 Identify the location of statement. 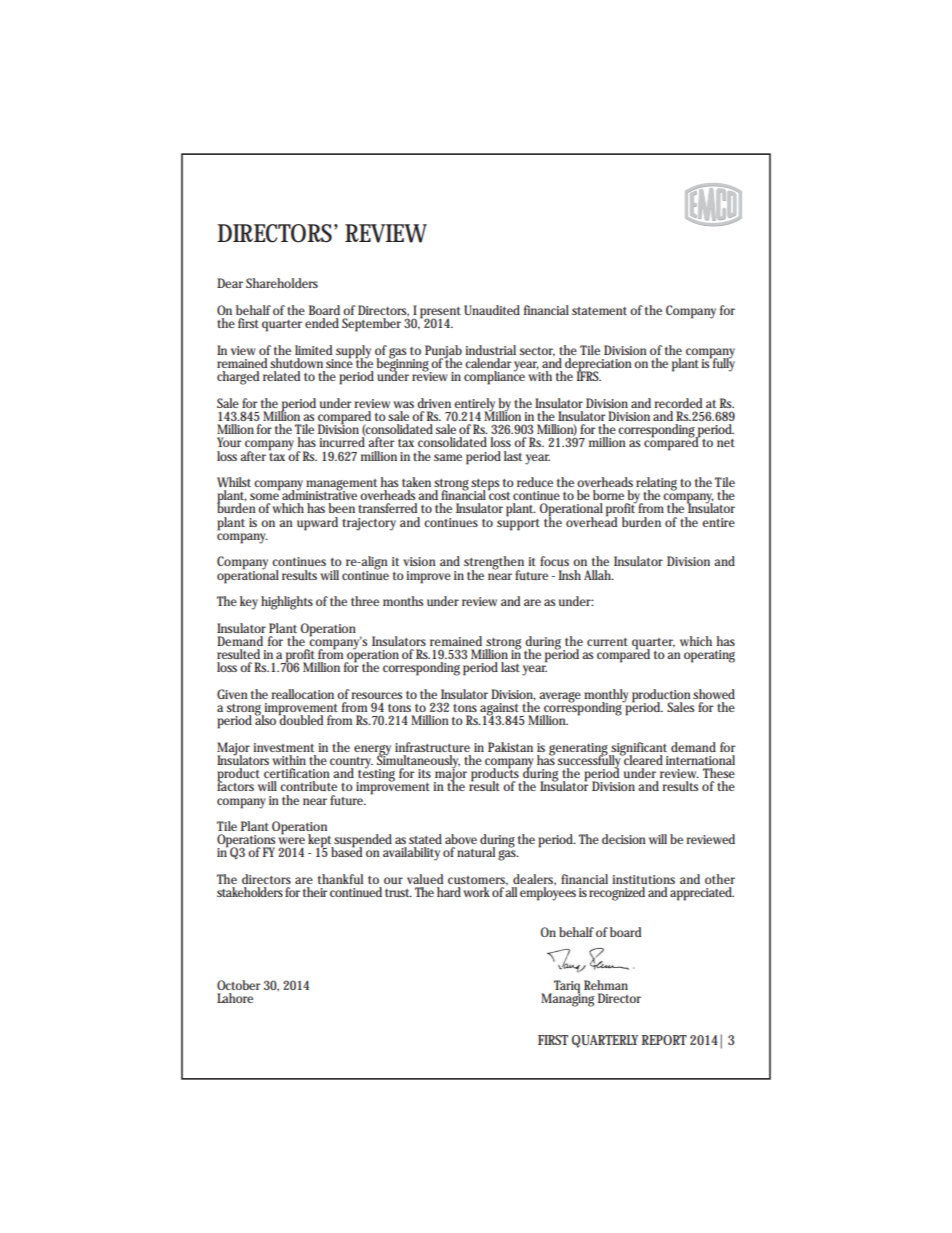
(599, 311).
